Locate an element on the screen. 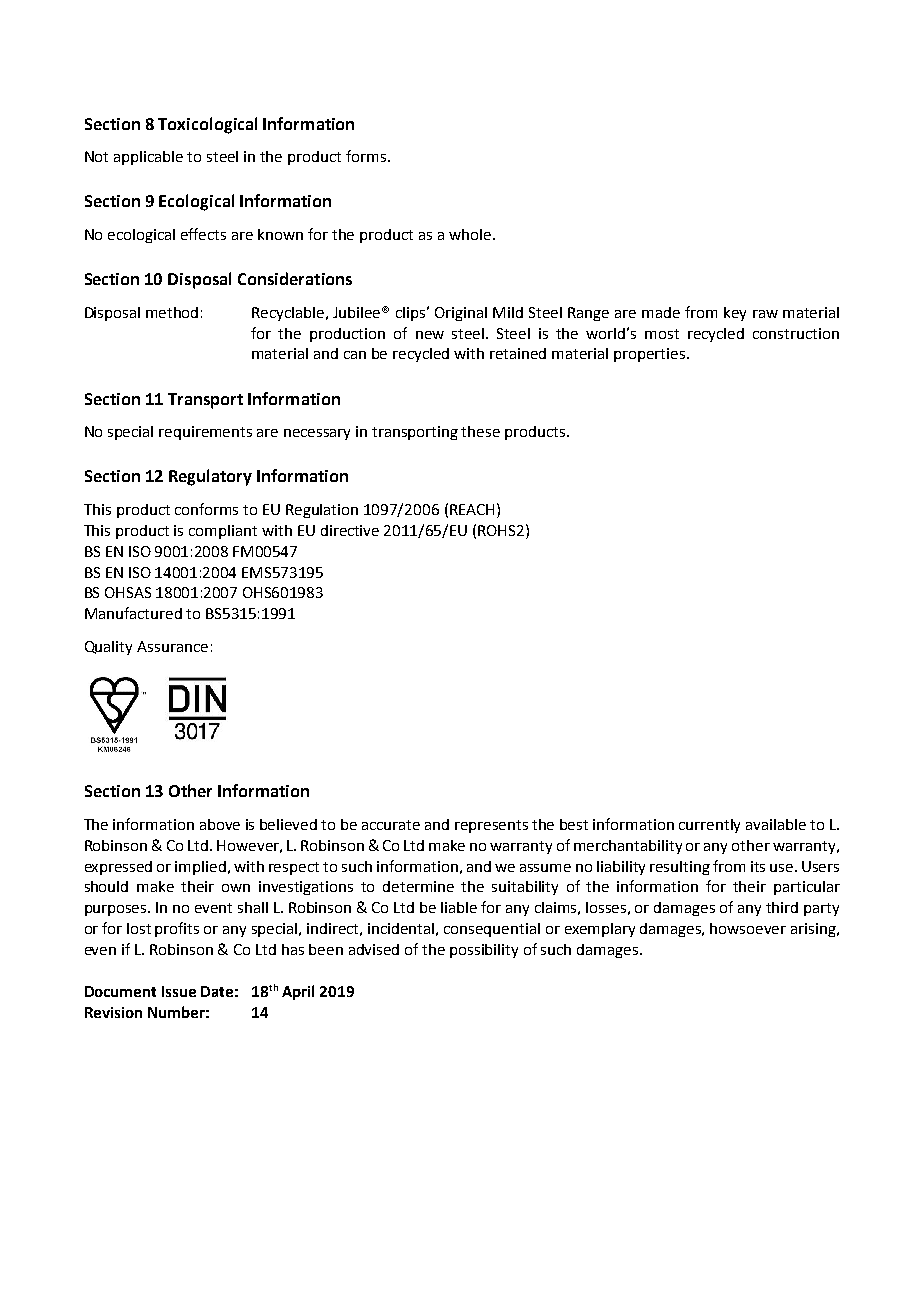 The height and width of the screenshot is (1308, 924). whole is located at coordinates (470, 234).
